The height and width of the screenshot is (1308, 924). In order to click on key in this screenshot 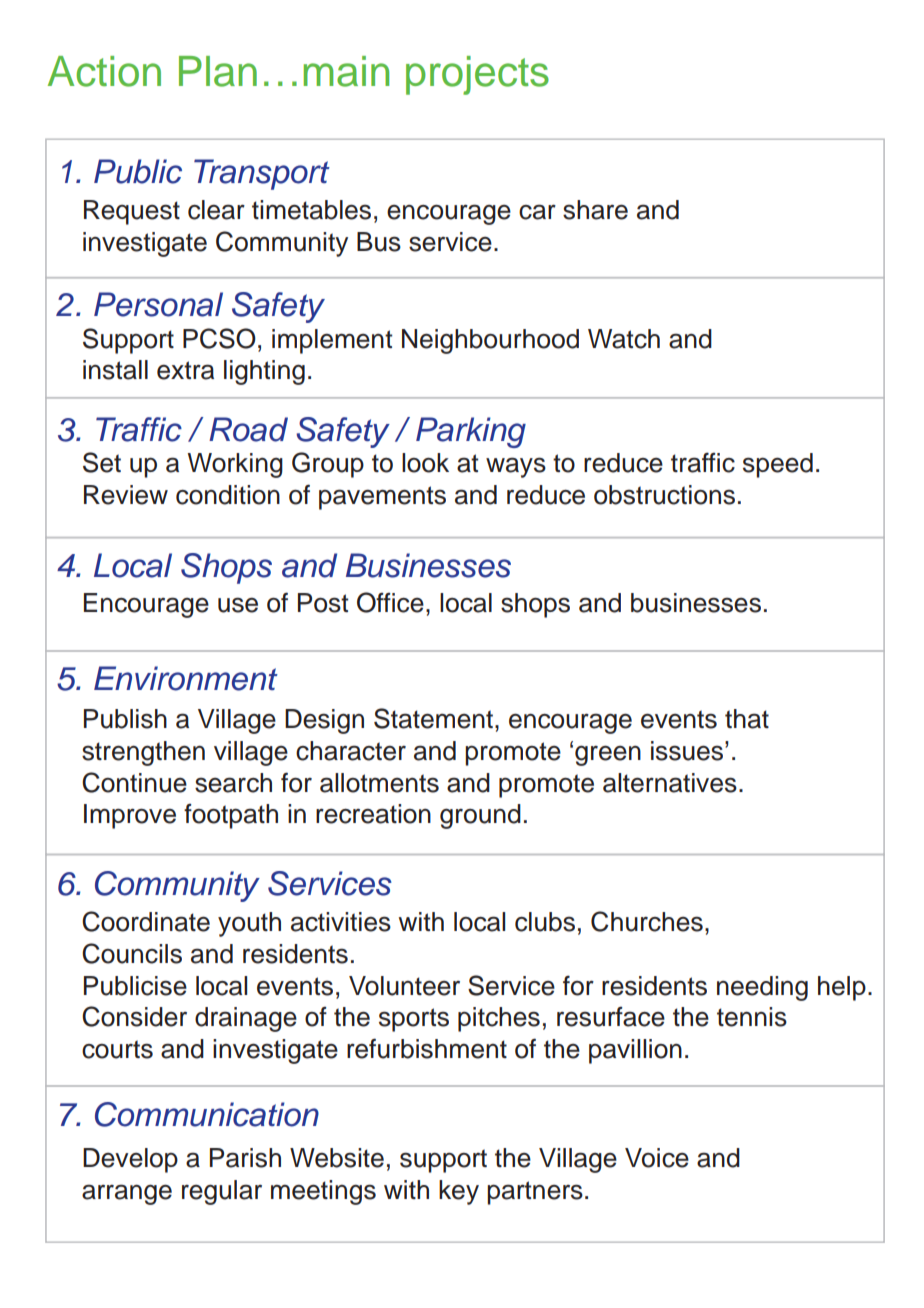, I will do `click(459, 1192)`.
